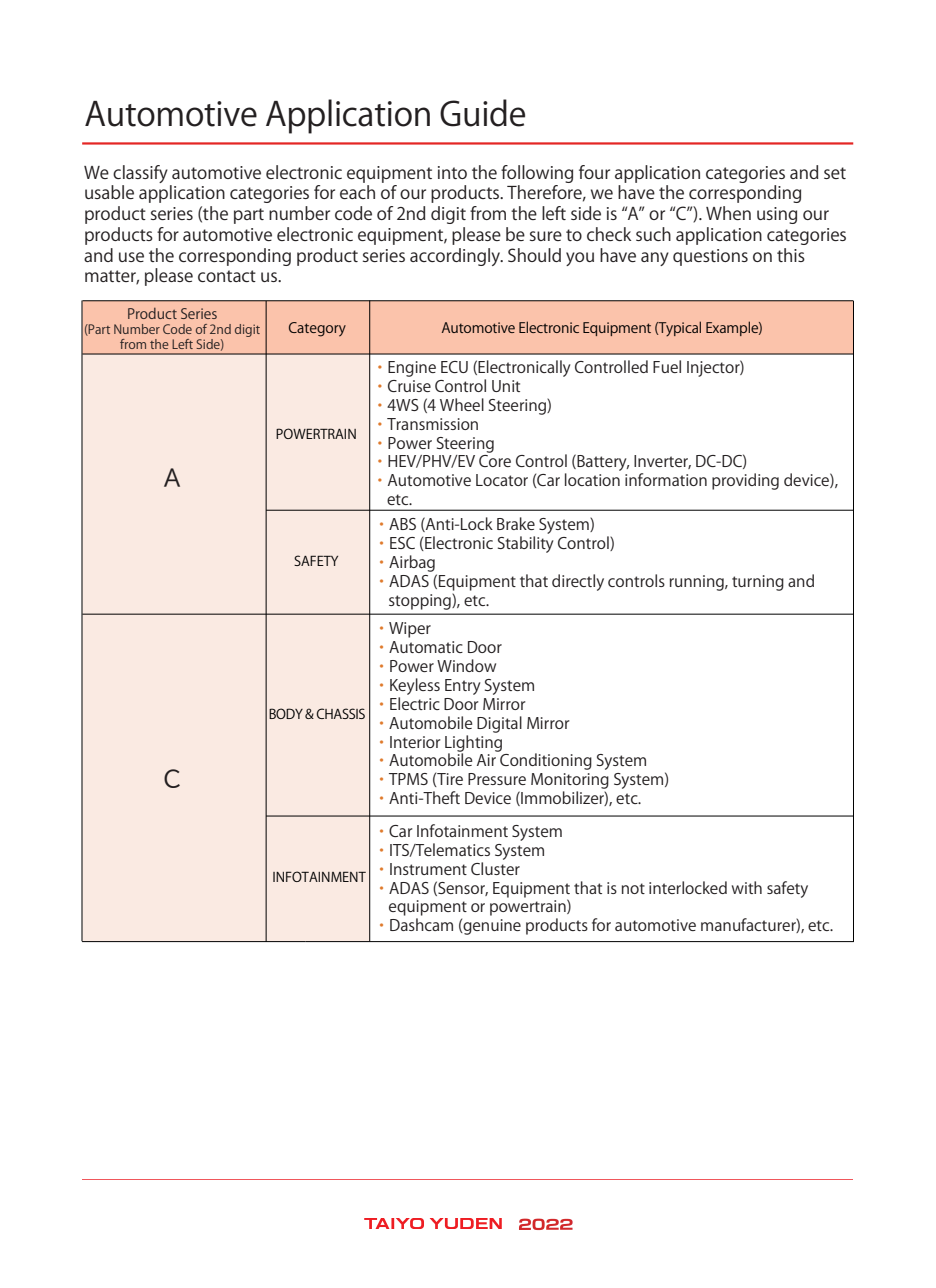 This document has height=1288, width=936. I want to click on Wiper, so click(410, 630).
